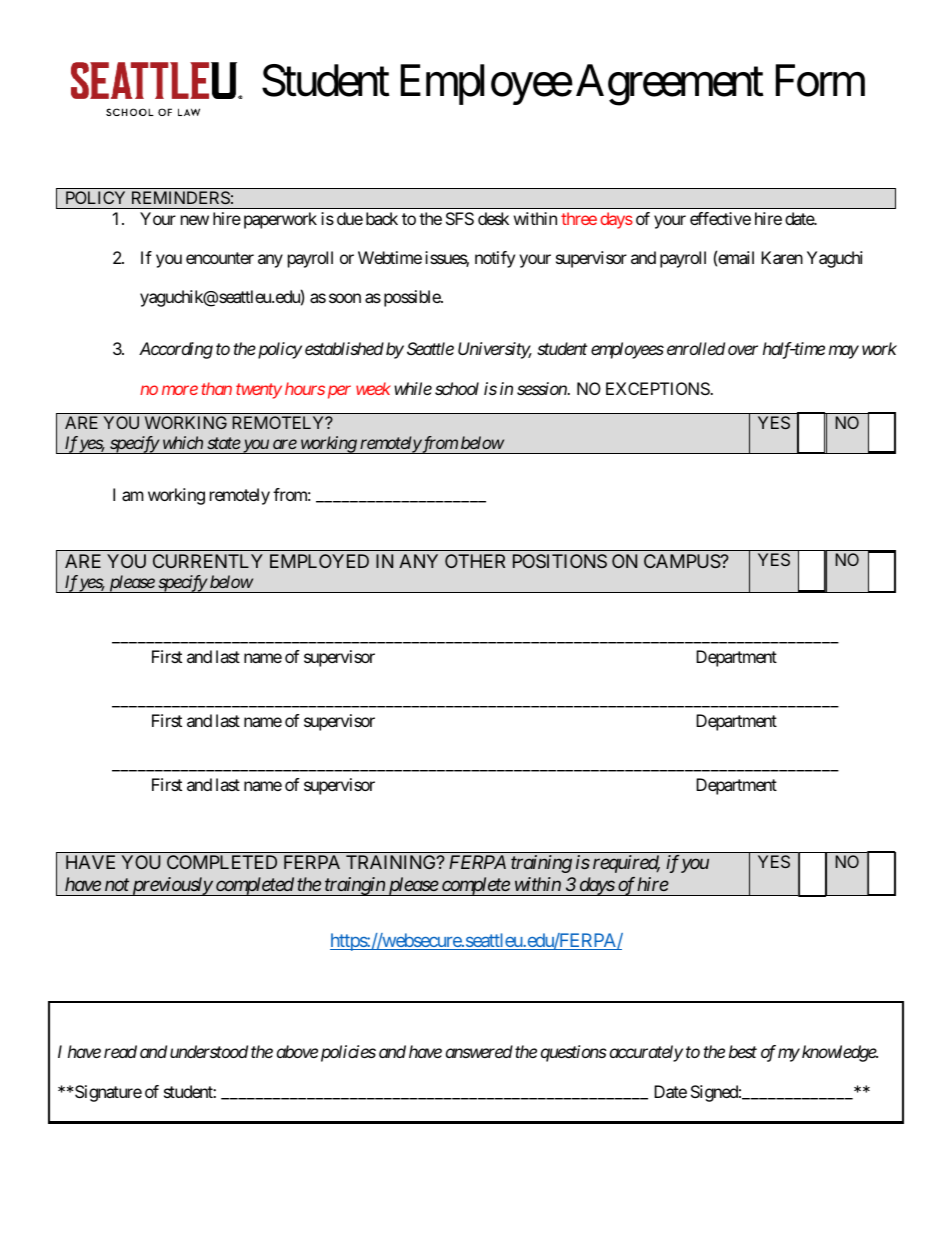  I want to click on which, so click(183, 442).
